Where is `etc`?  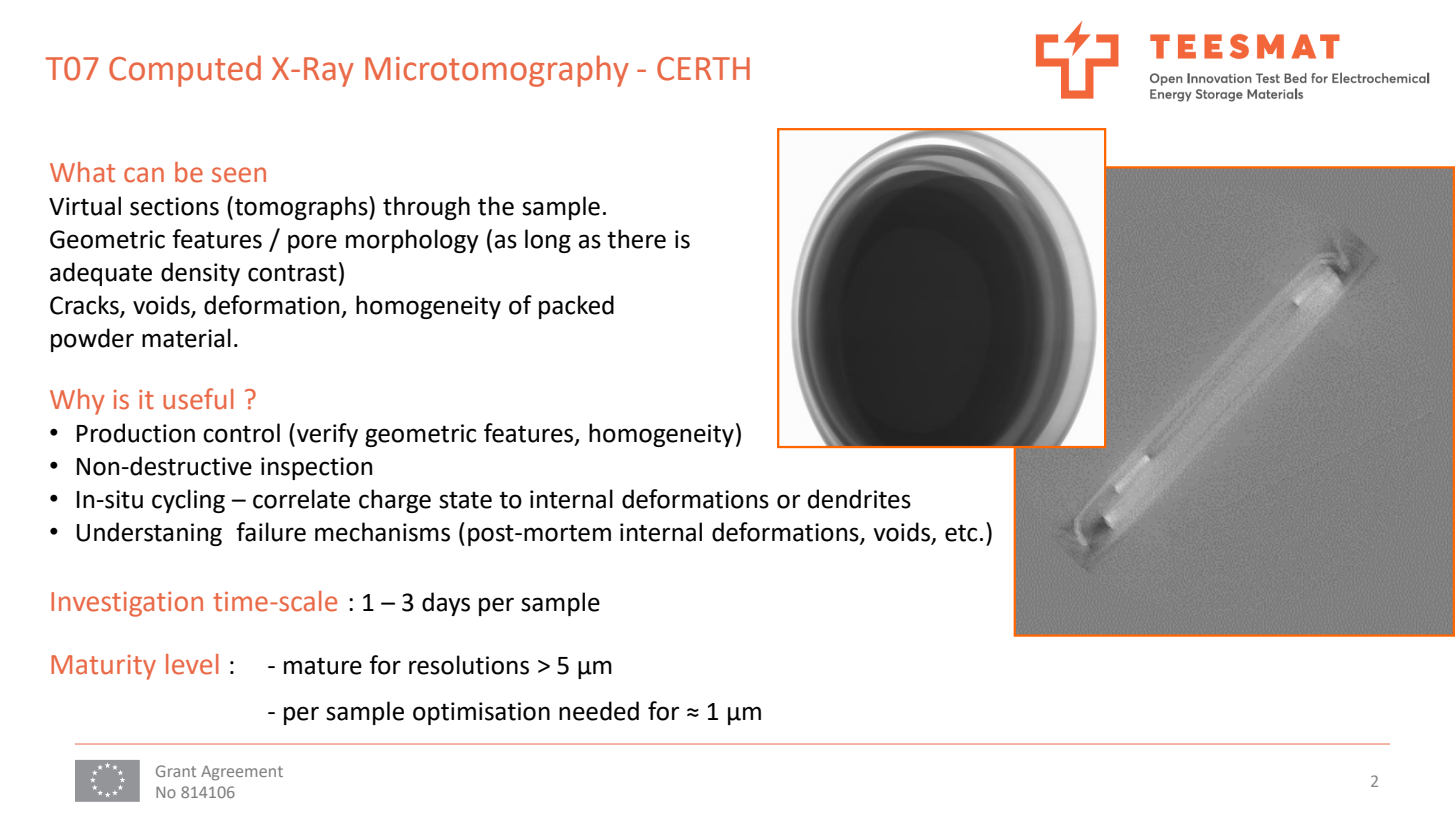
etc is located at coordinates (961, 533).
